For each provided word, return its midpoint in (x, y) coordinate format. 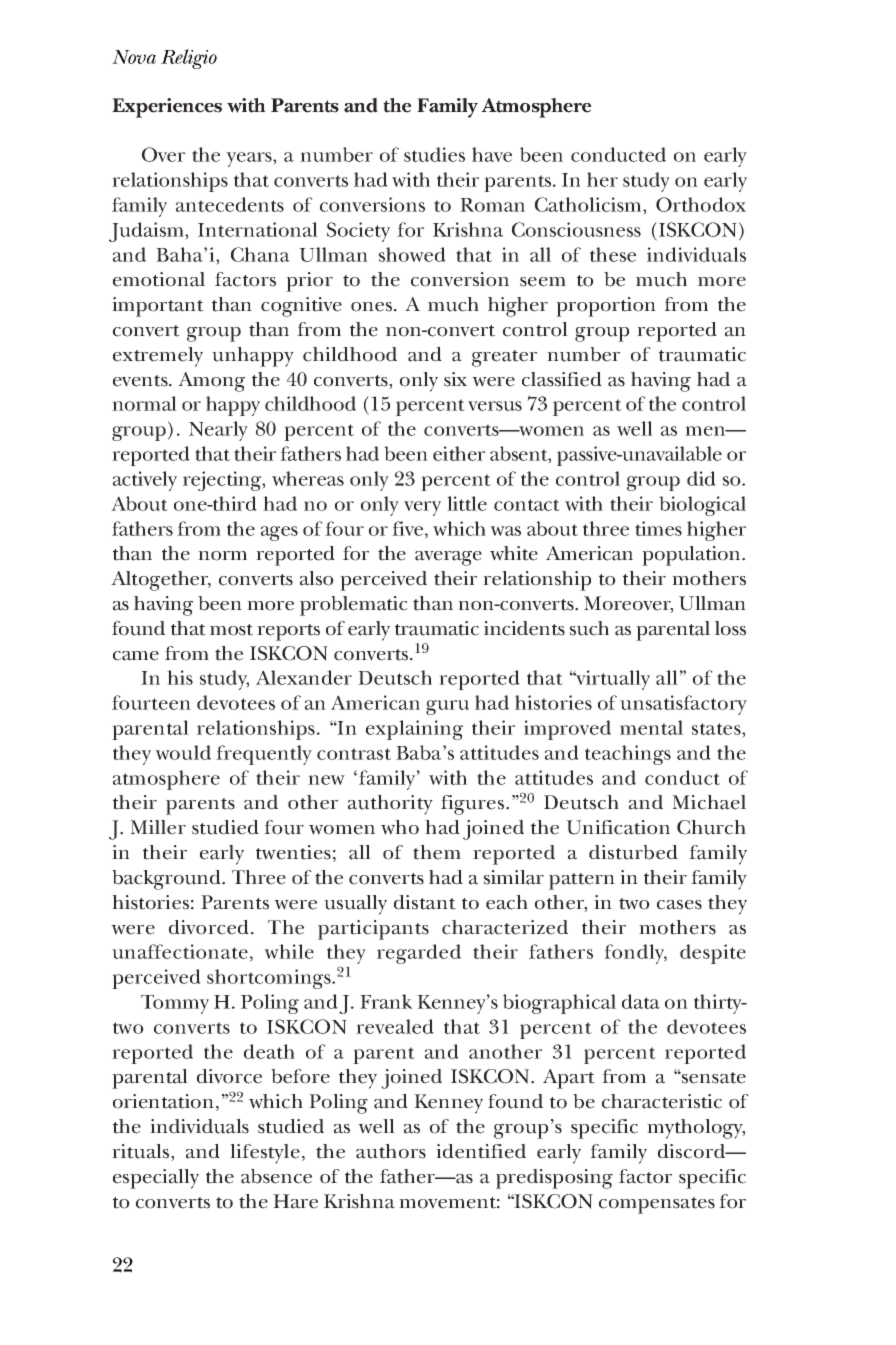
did (701, 478)
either (459, 453)
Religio (189, 59)
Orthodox (701, 204)
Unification (618, 827)
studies (434, 154)
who (400, 827)
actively (145, 481)
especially (156, 1179)
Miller (158, 827)
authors (391, 1151)
